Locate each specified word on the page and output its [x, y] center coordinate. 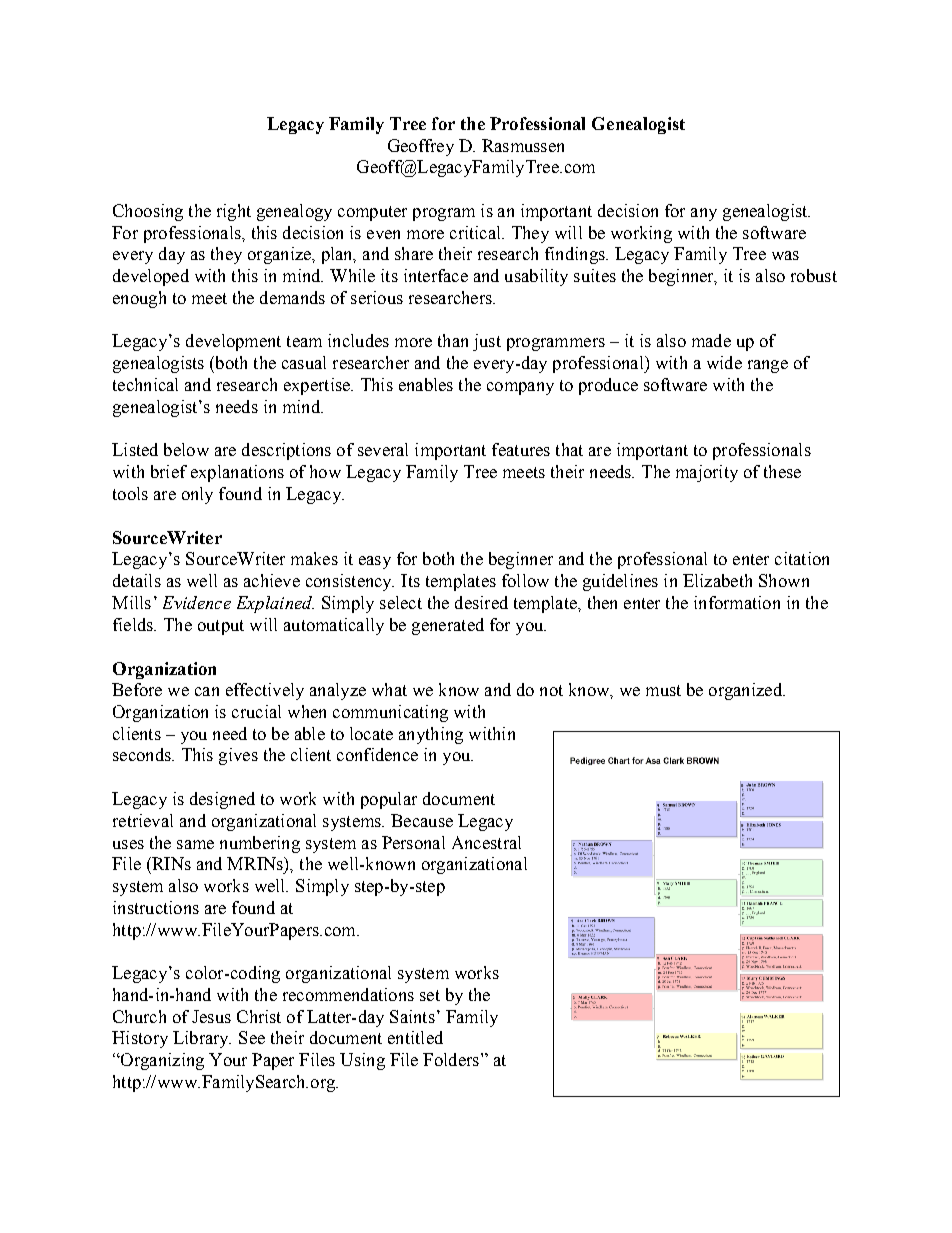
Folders [451, 1059]
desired [481, 602]
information [737, 602]
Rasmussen [523, 145]
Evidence [197, 602]
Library [202, 1039]
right [234, 212]
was [785, 255]
